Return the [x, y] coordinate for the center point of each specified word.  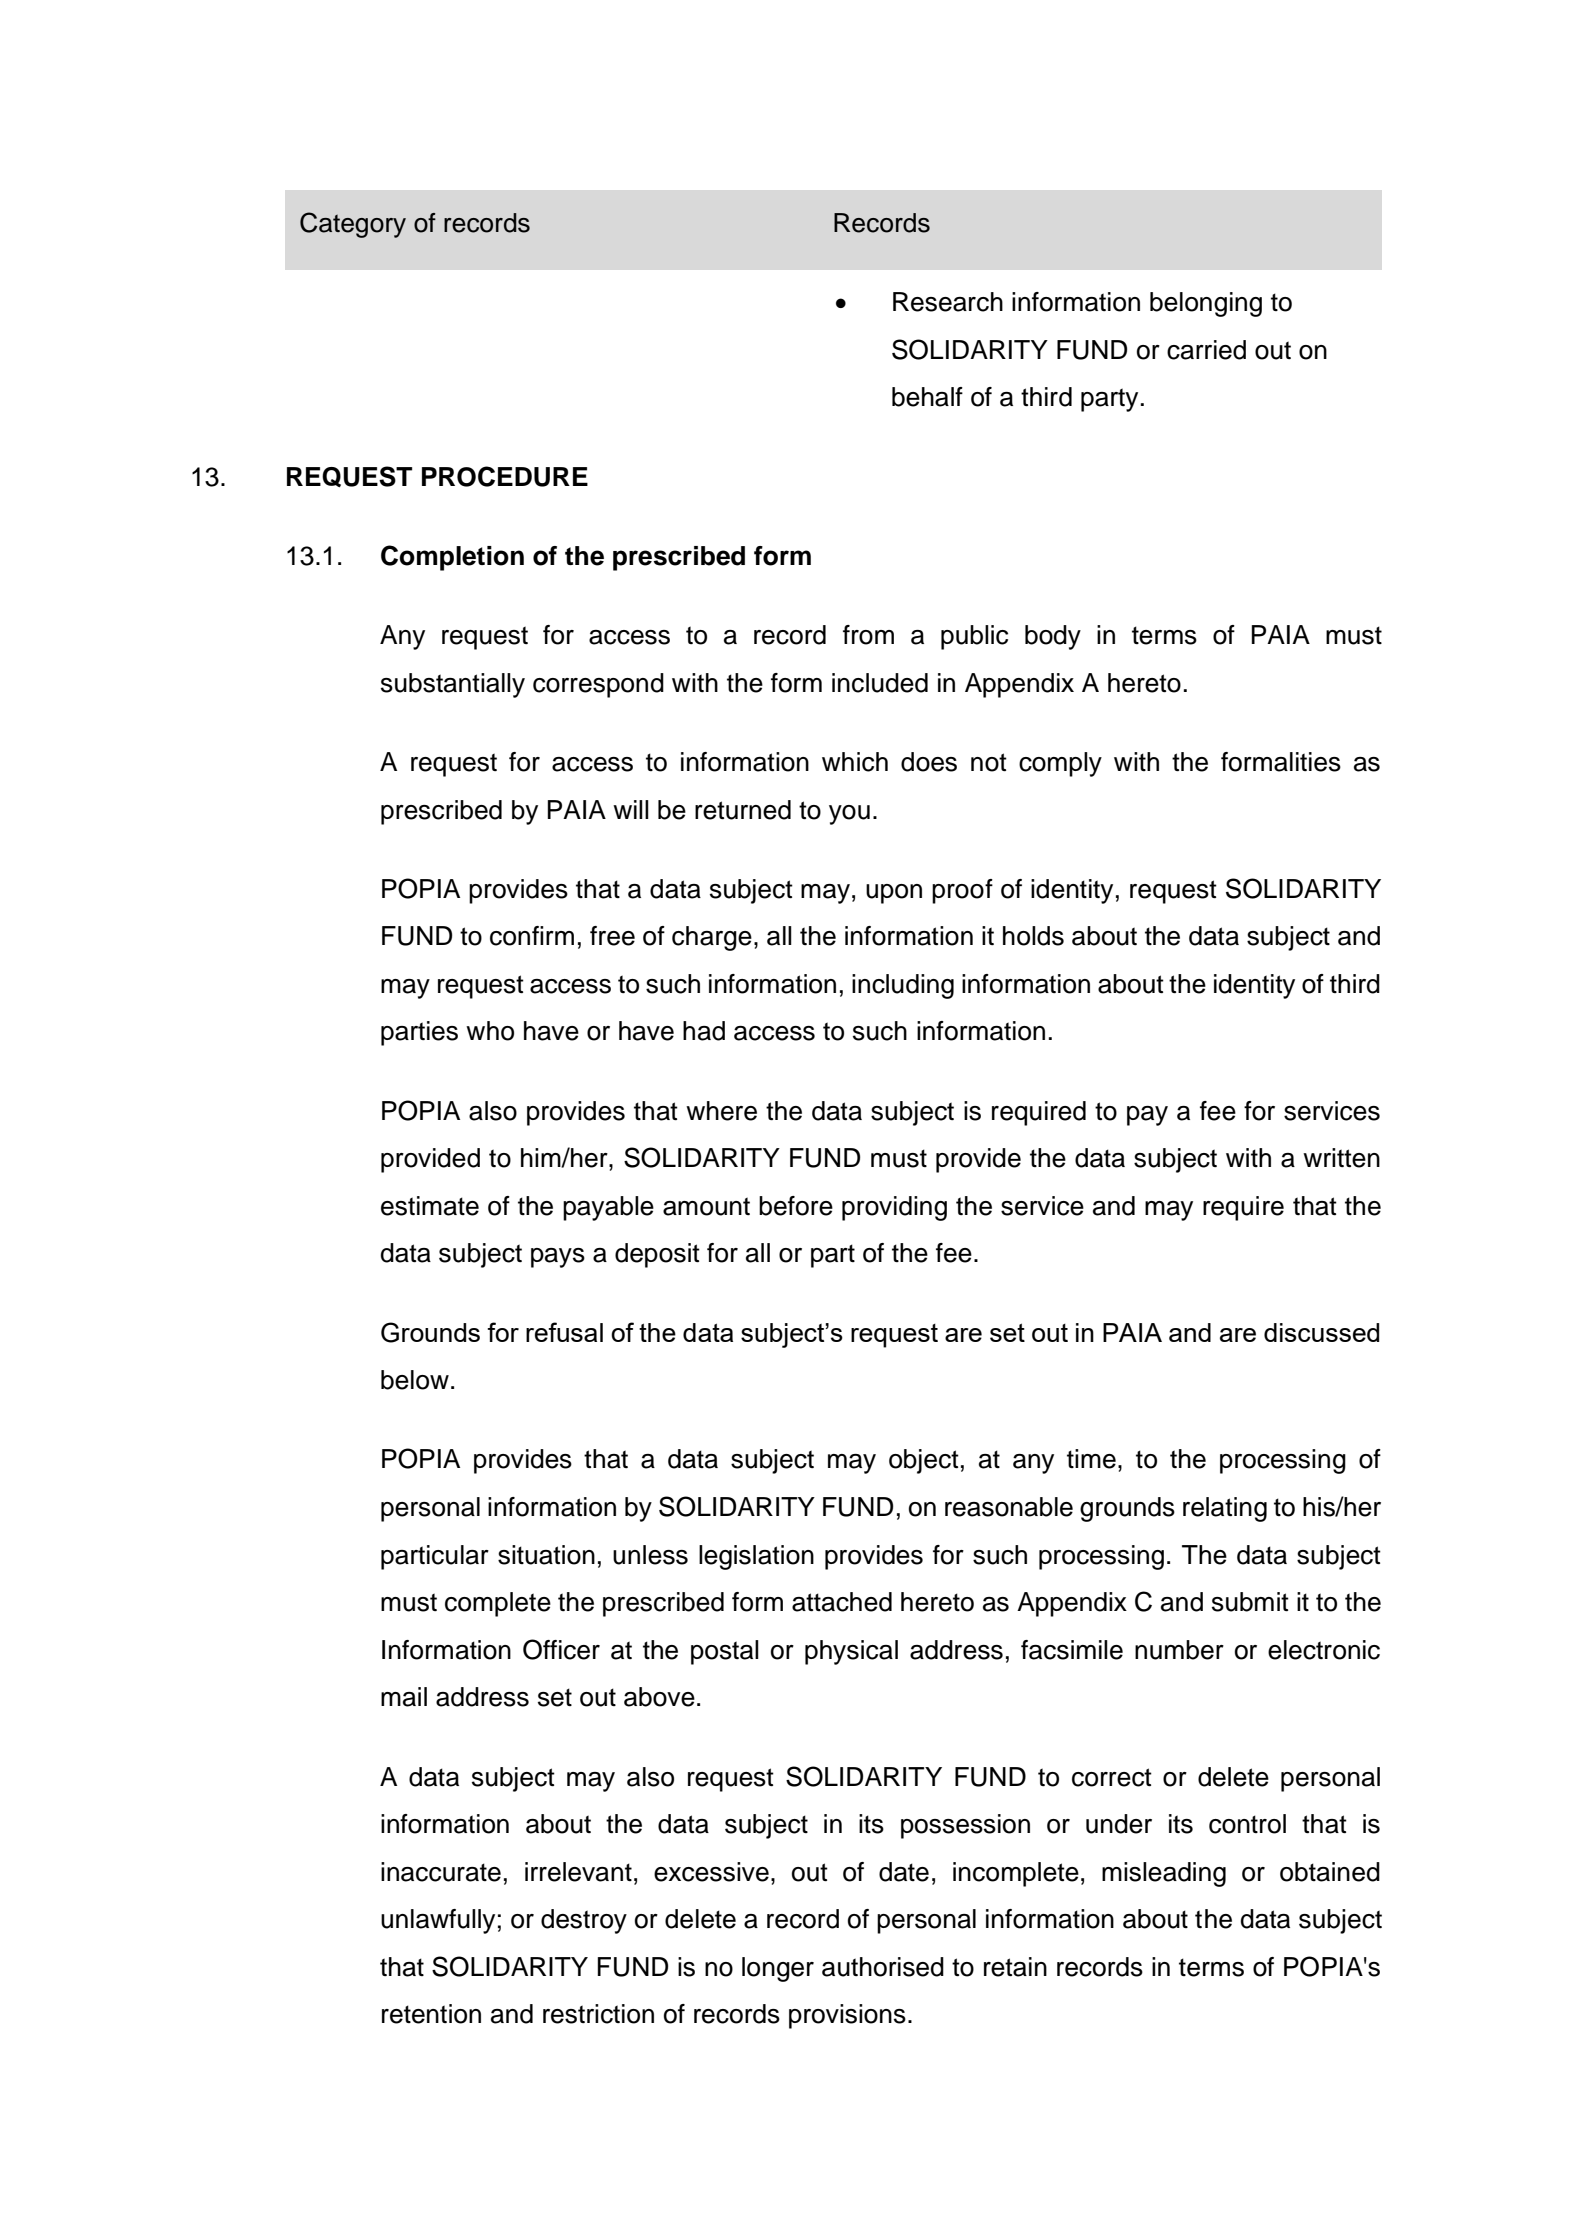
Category [353, 225]
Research [948, 302]
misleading [1164, 1874]
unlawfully [438, 1921]
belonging [1206, 304]
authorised [883, 1967]
